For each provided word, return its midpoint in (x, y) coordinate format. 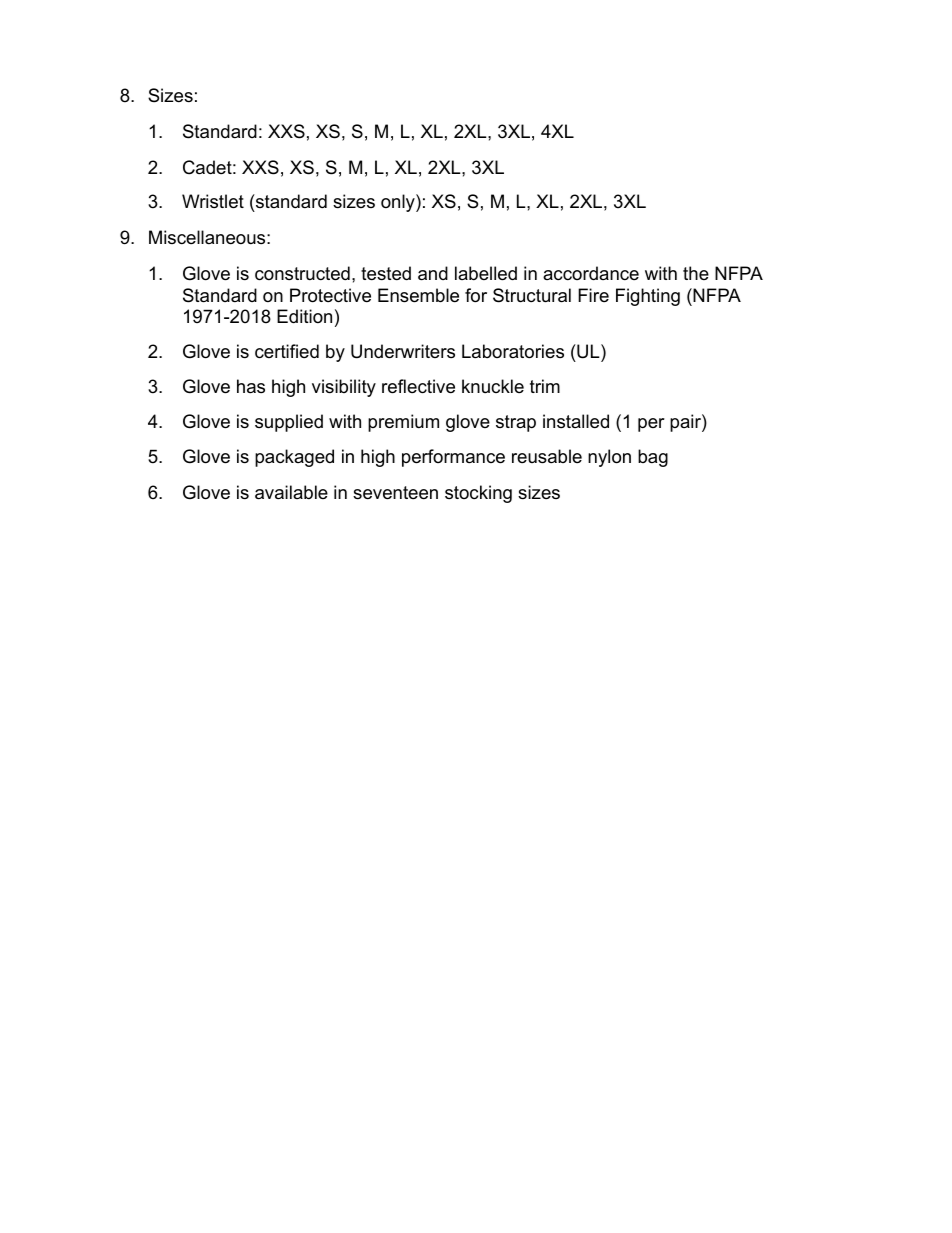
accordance (591, 273)
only (399, 203)
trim (545, 386)
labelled (486, 273)
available (291, 492)
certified (287, 351)
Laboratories (513, 351)
